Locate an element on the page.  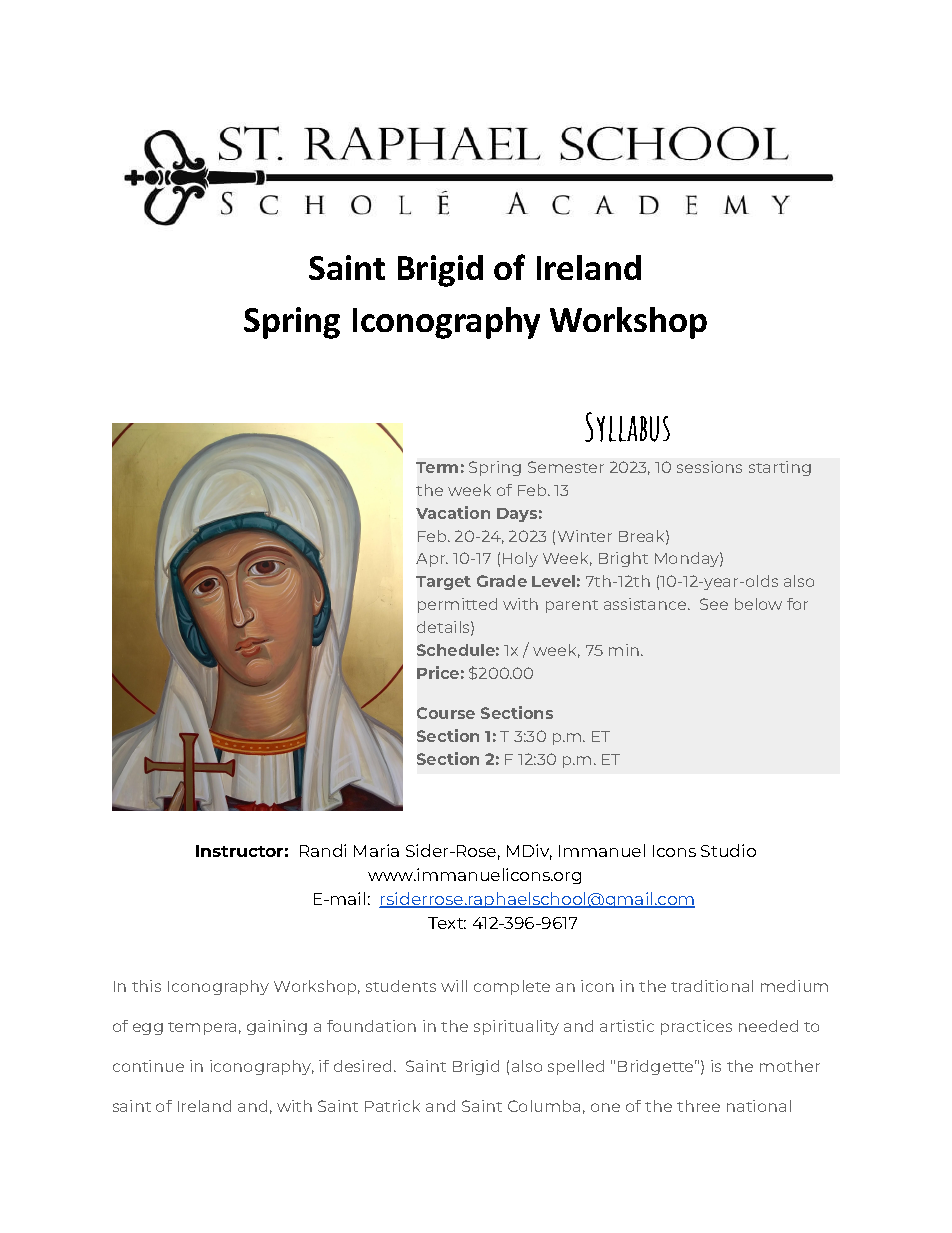
three is located at coordinates (698, 1106).
